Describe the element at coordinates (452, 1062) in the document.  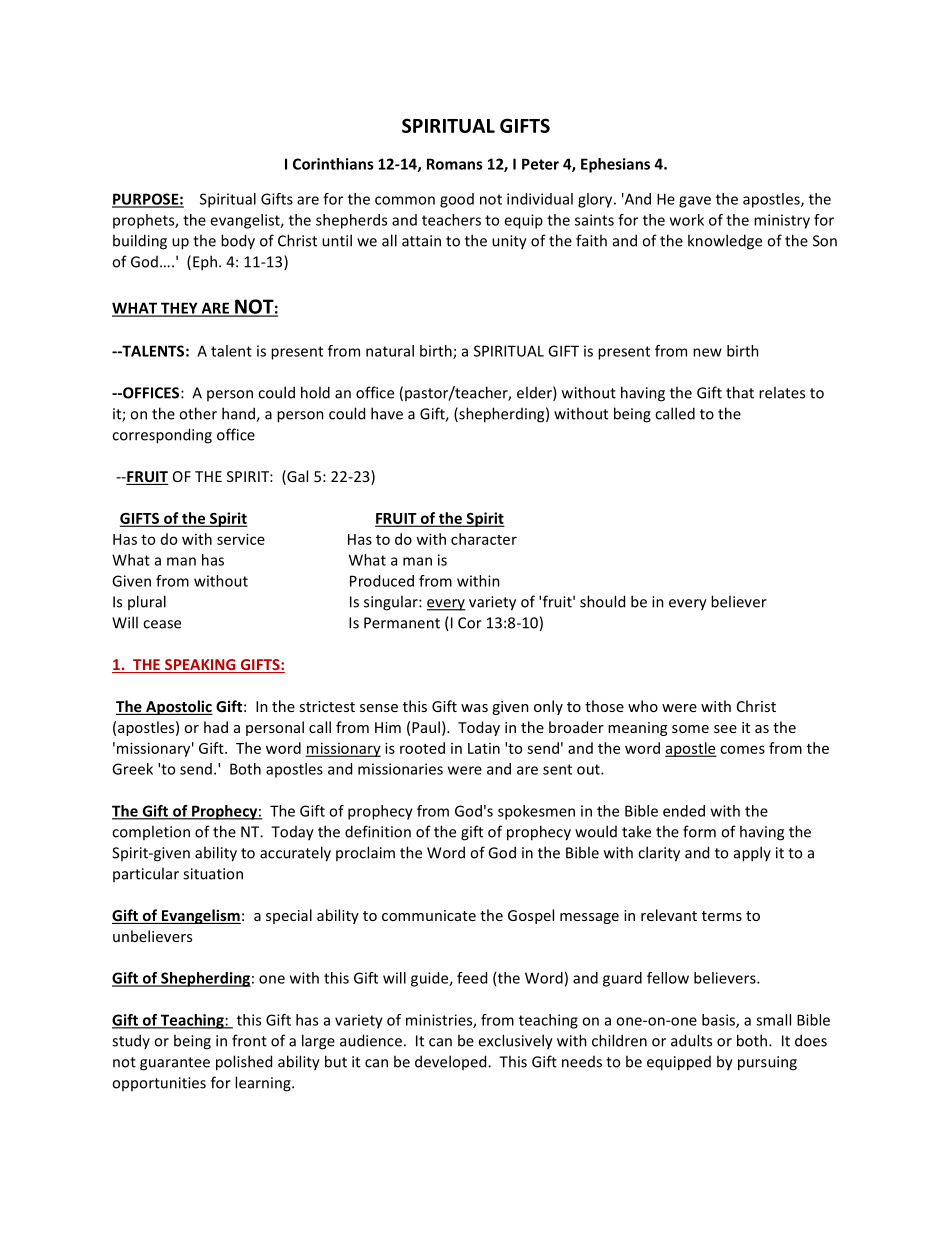
I see `developed` at that location.
